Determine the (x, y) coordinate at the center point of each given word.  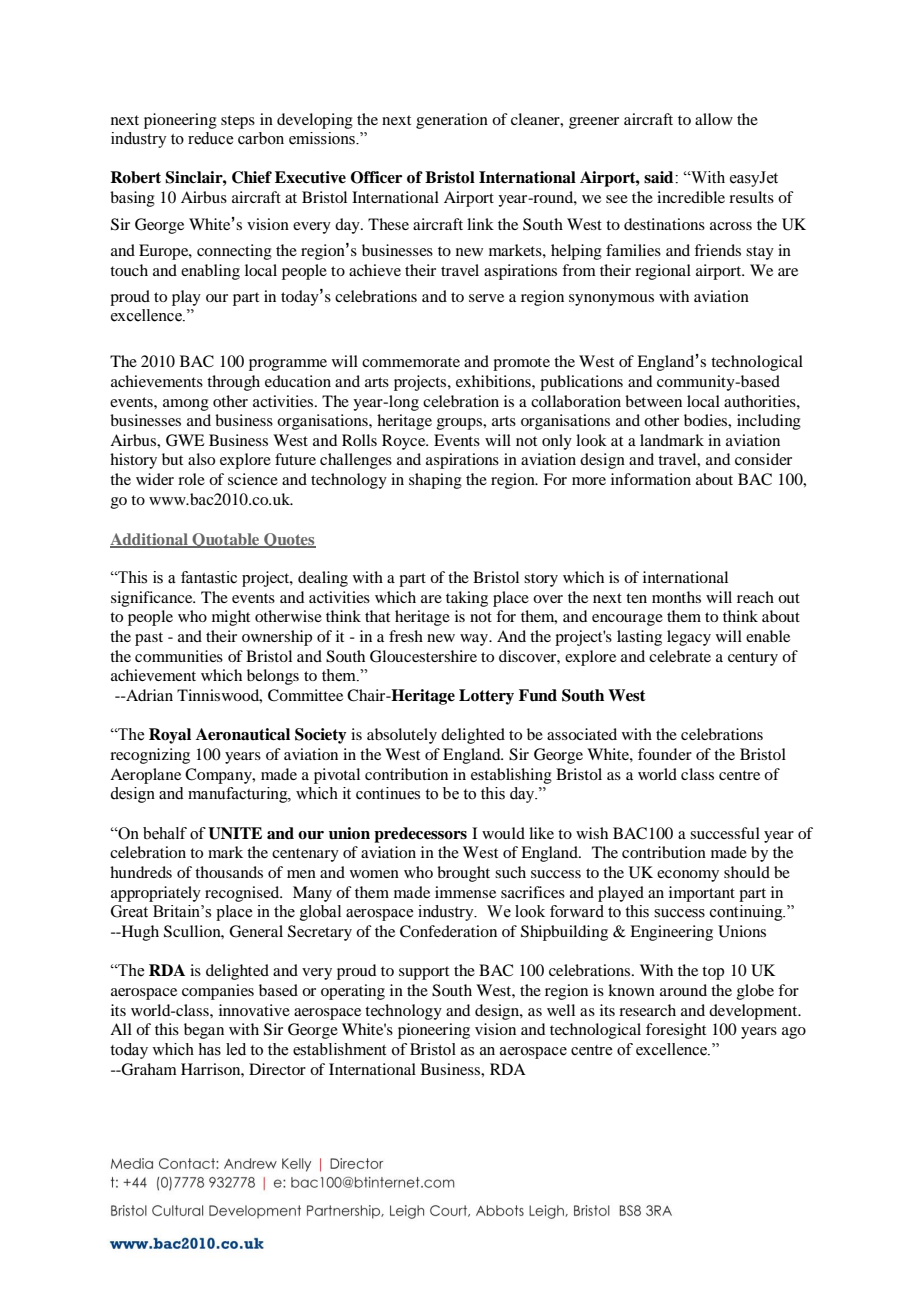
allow (714, 119)
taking (467, 599)
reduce (210, 138)
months (676, 597)
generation (452, 121)
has (209, 1049)
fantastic (209, 577)
